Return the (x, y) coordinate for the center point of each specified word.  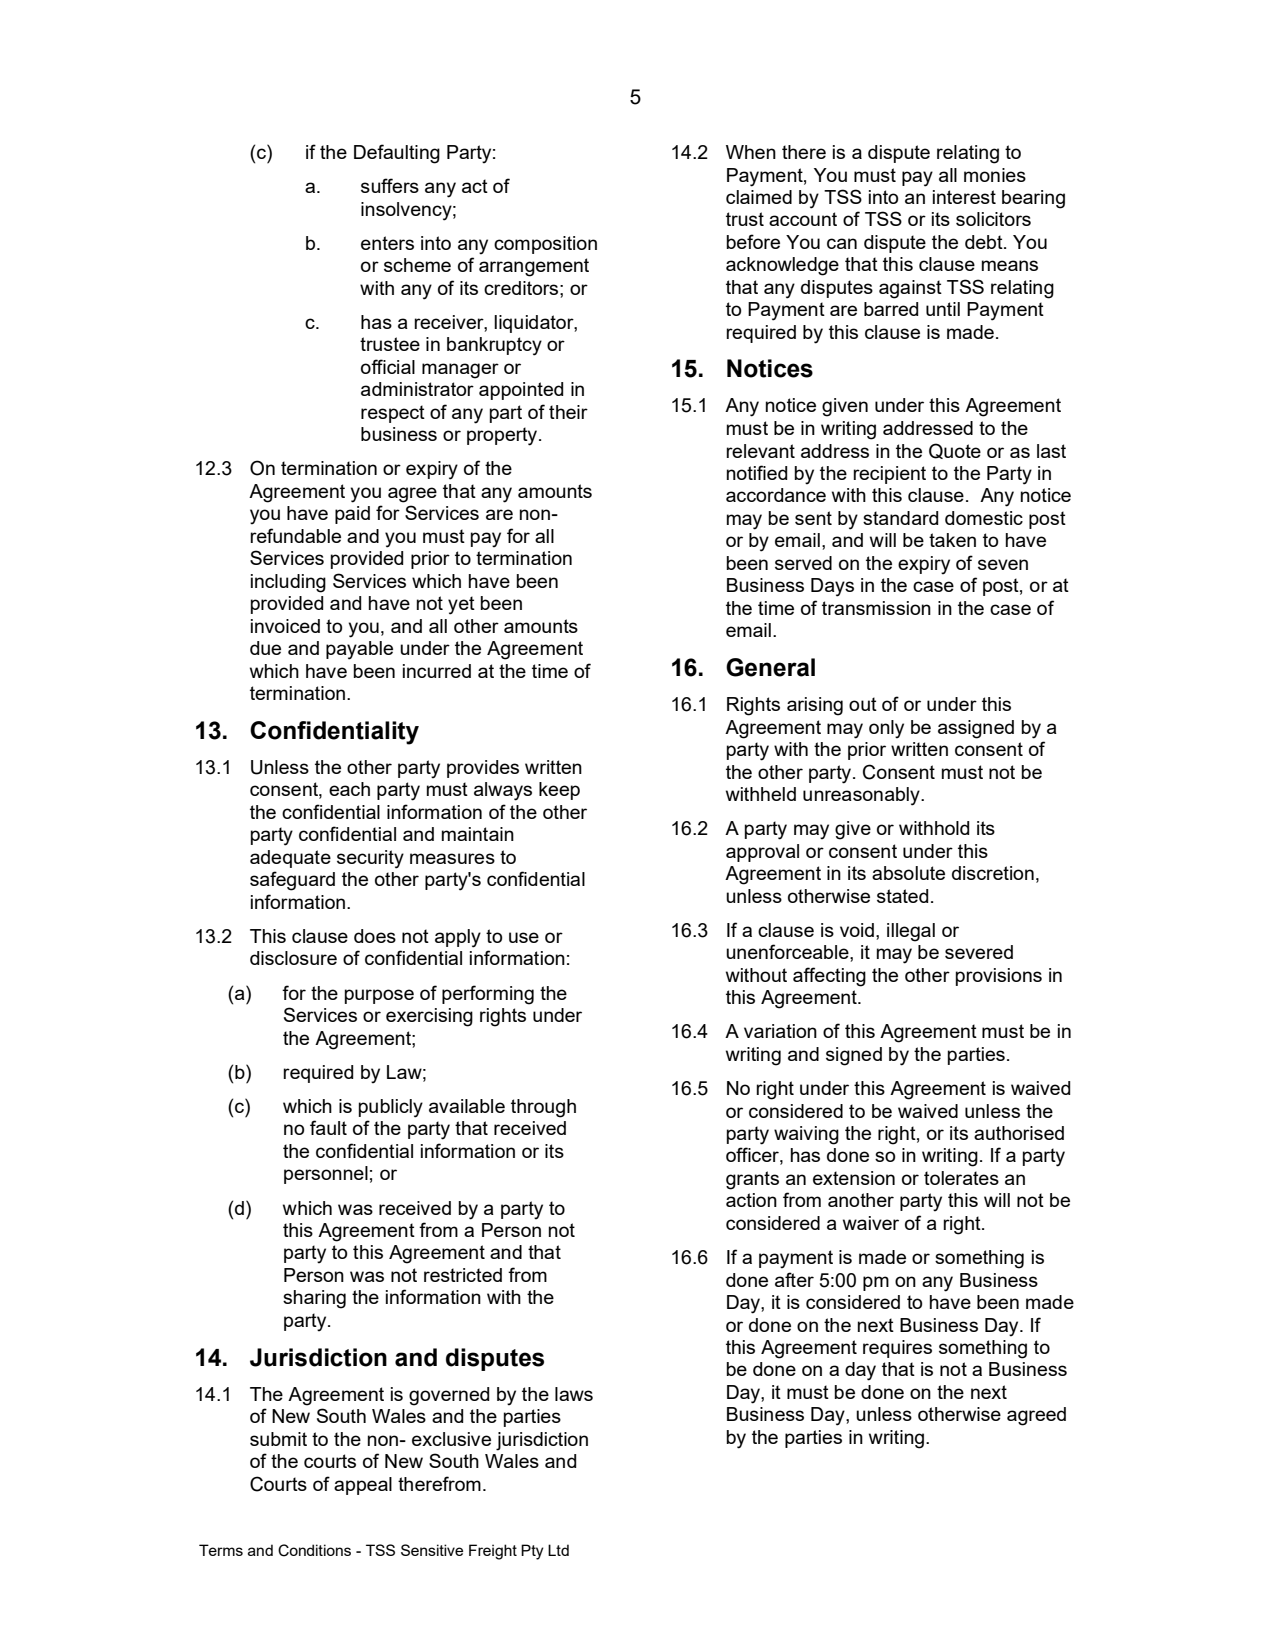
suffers (390, 185)
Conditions (314, 1550)
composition (545, 245)
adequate (290, 859)
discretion (993, 873)
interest (964, 197)
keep (559, 791)
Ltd (558, 1550)
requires (897, 1349)
